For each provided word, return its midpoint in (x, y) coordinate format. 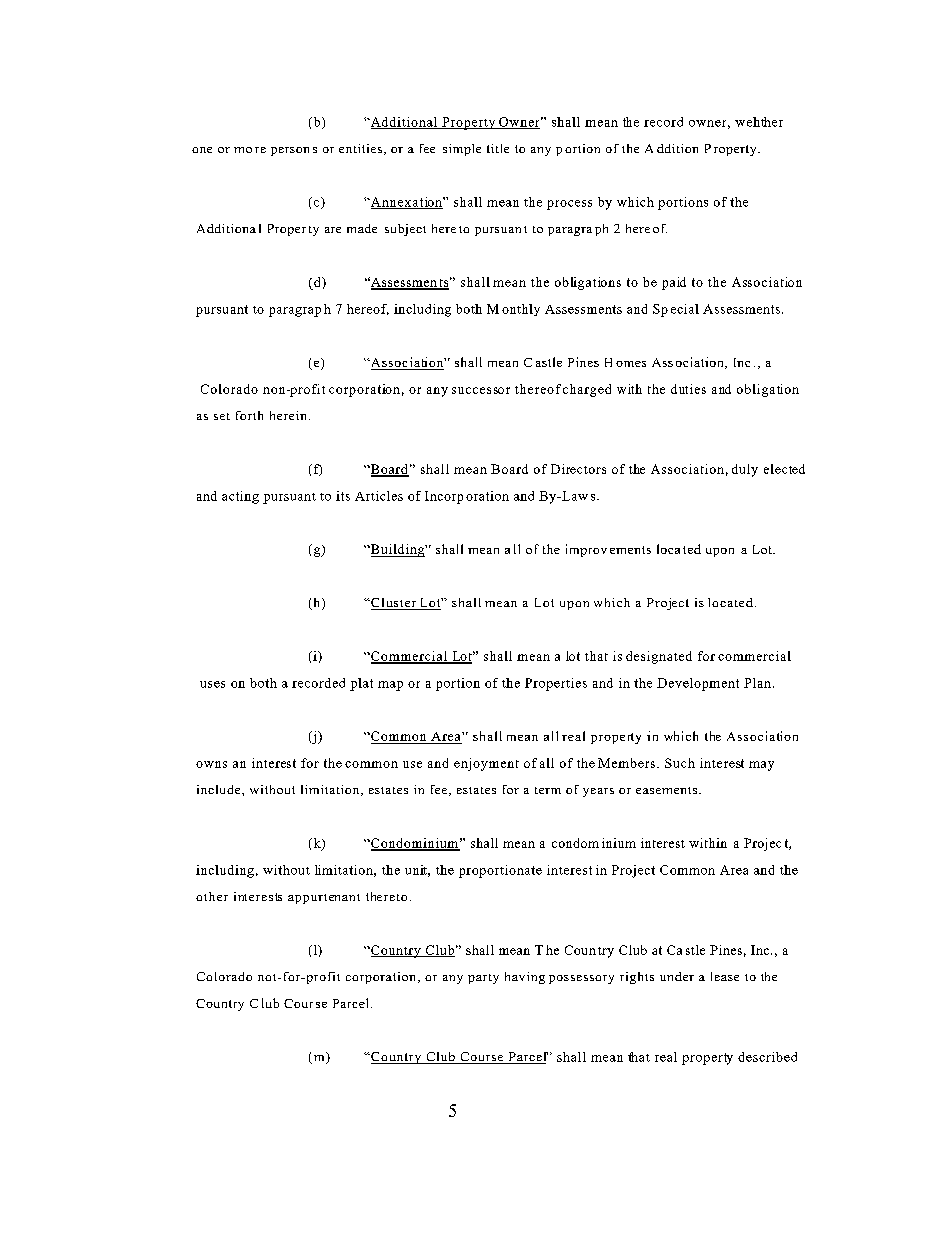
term (548, 790)
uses (212, 684)
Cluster (393, 604)
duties (688, 389)
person (290, 151)
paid (674, 283)
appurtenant (324, 899)
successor (481, 390)
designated (659, 657)
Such (680, 763)
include (220, 789)
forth (249, 415)
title (498, 148)
